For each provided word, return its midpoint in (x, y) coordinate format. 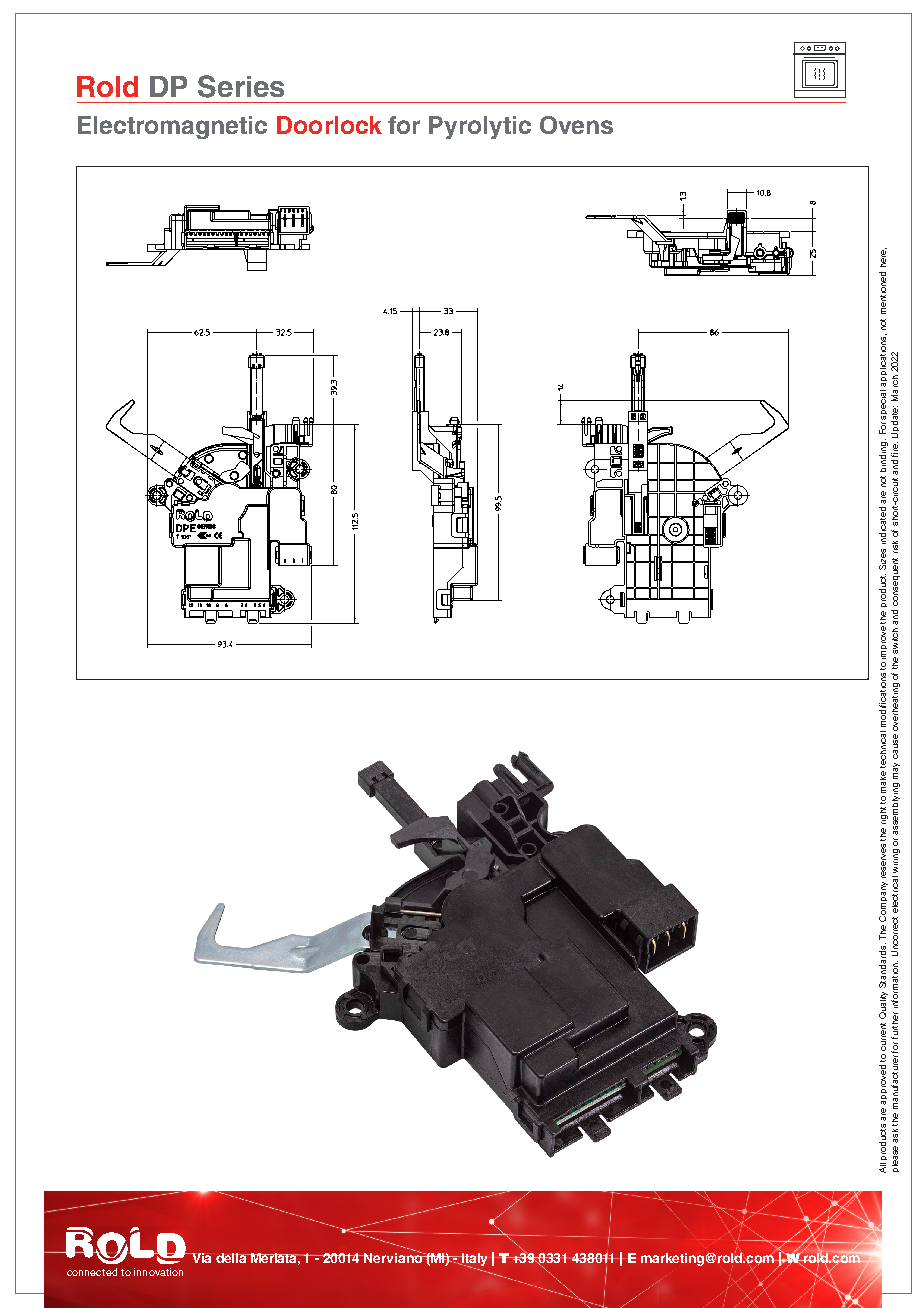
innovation (158, 1272)
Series (241, 86)
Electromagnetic (172, 127)
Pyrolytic (480, 127)
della (232, 1258)
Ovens (576, 125)
